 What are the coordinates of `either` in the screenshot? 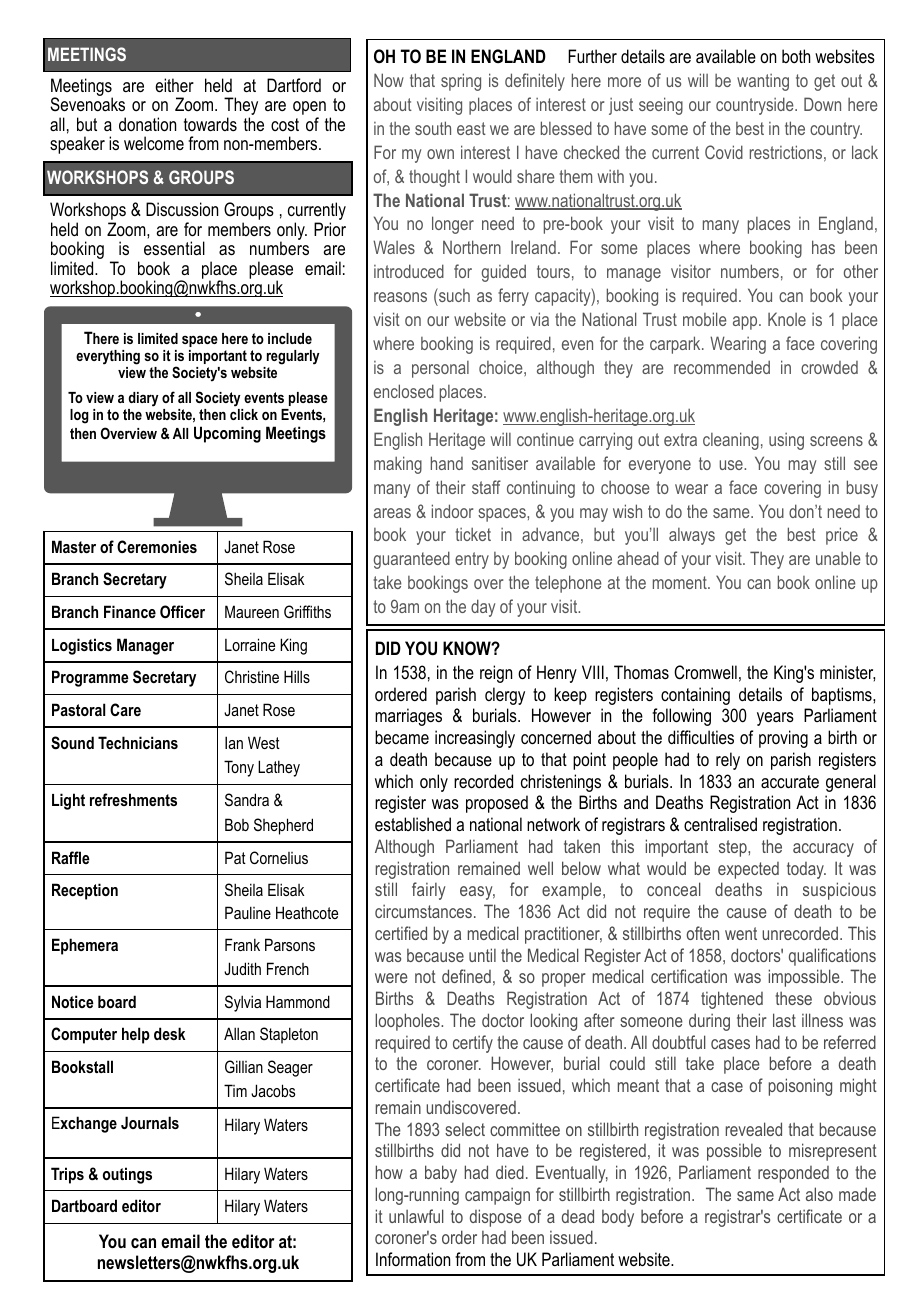 It's located at (174, 85).
